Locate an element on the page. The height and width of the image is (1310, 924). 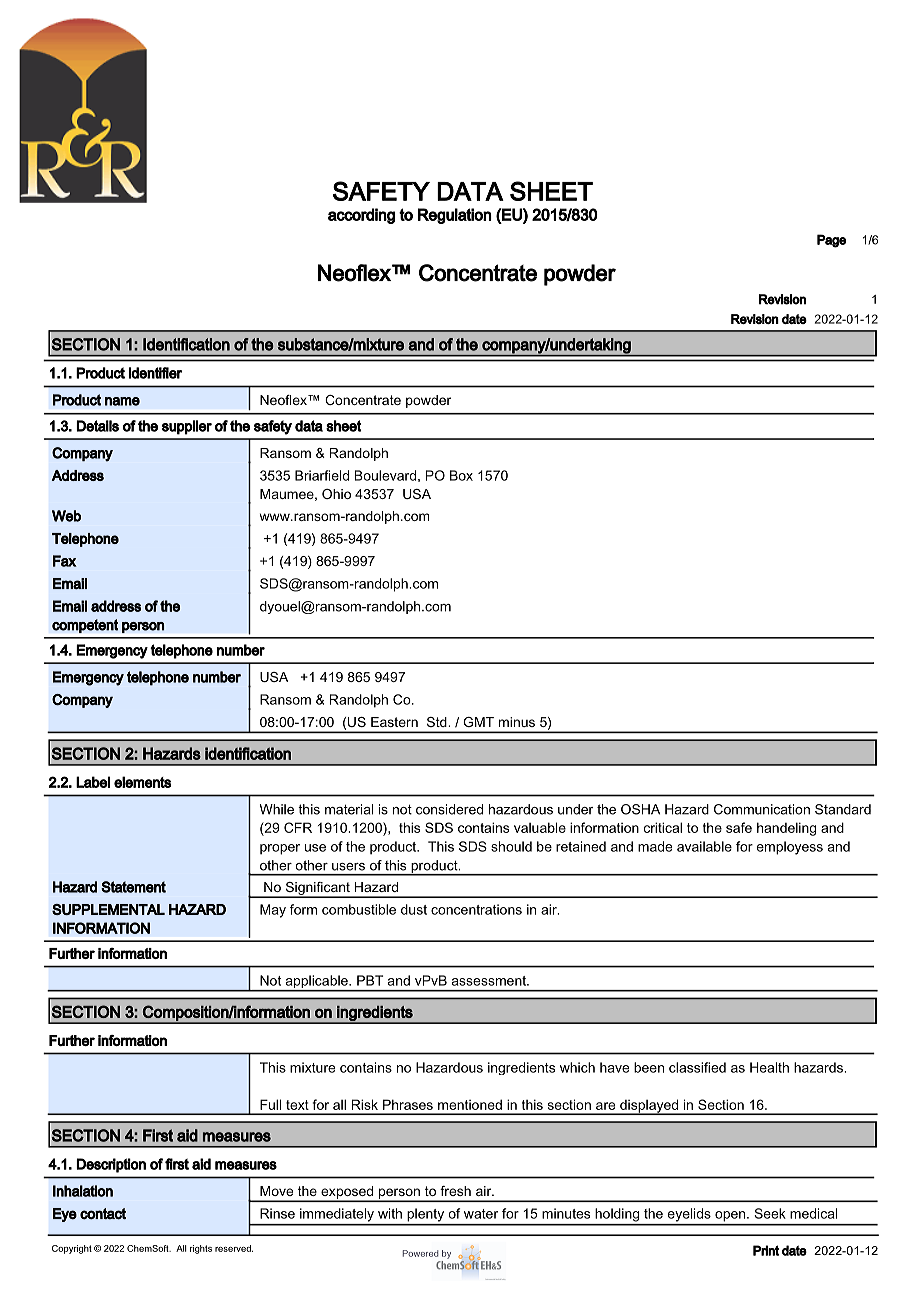
concentrations is located at coordinates (476, 909).
